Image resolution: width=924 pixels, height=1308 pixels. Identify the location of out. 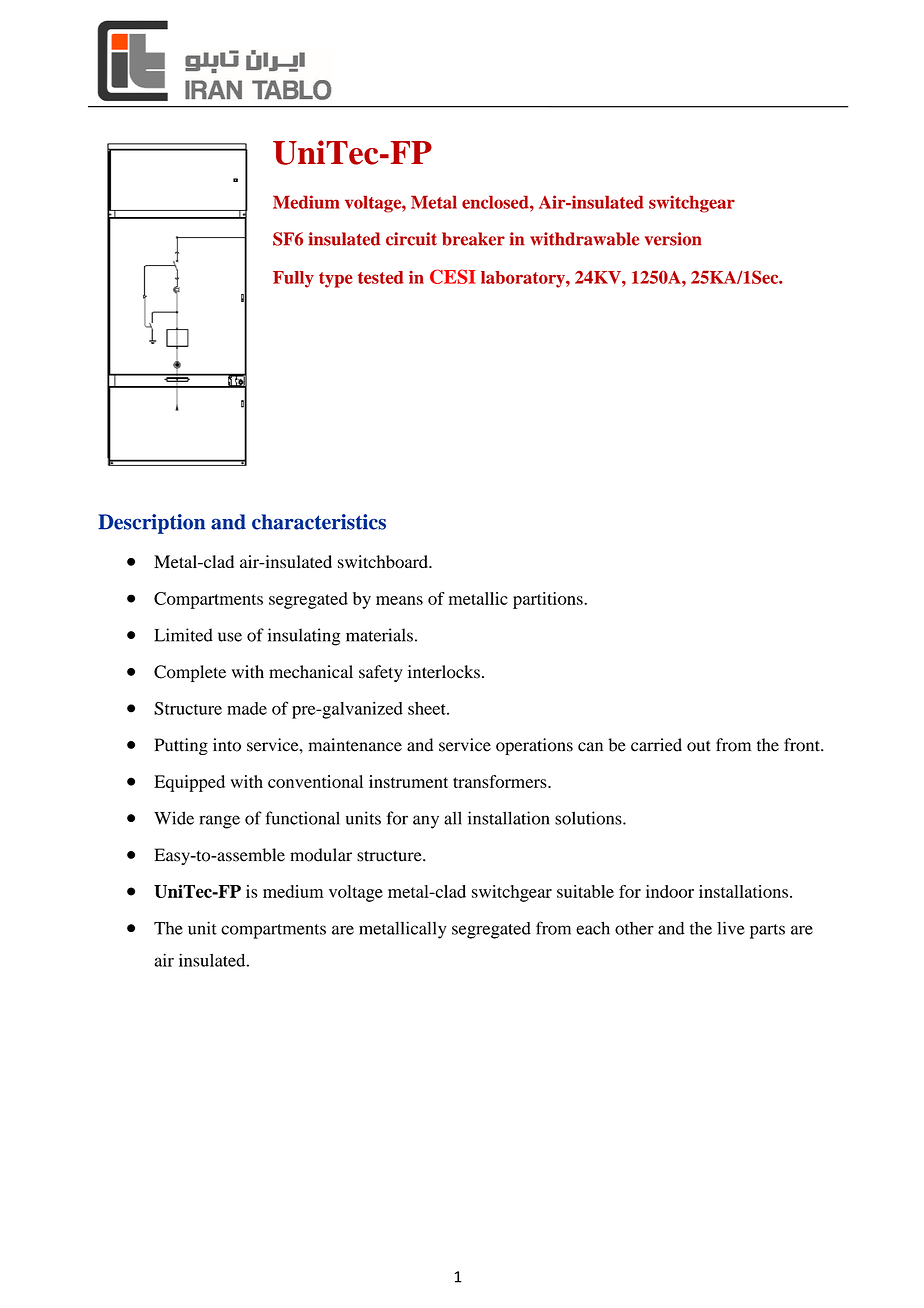
(699, 746).
